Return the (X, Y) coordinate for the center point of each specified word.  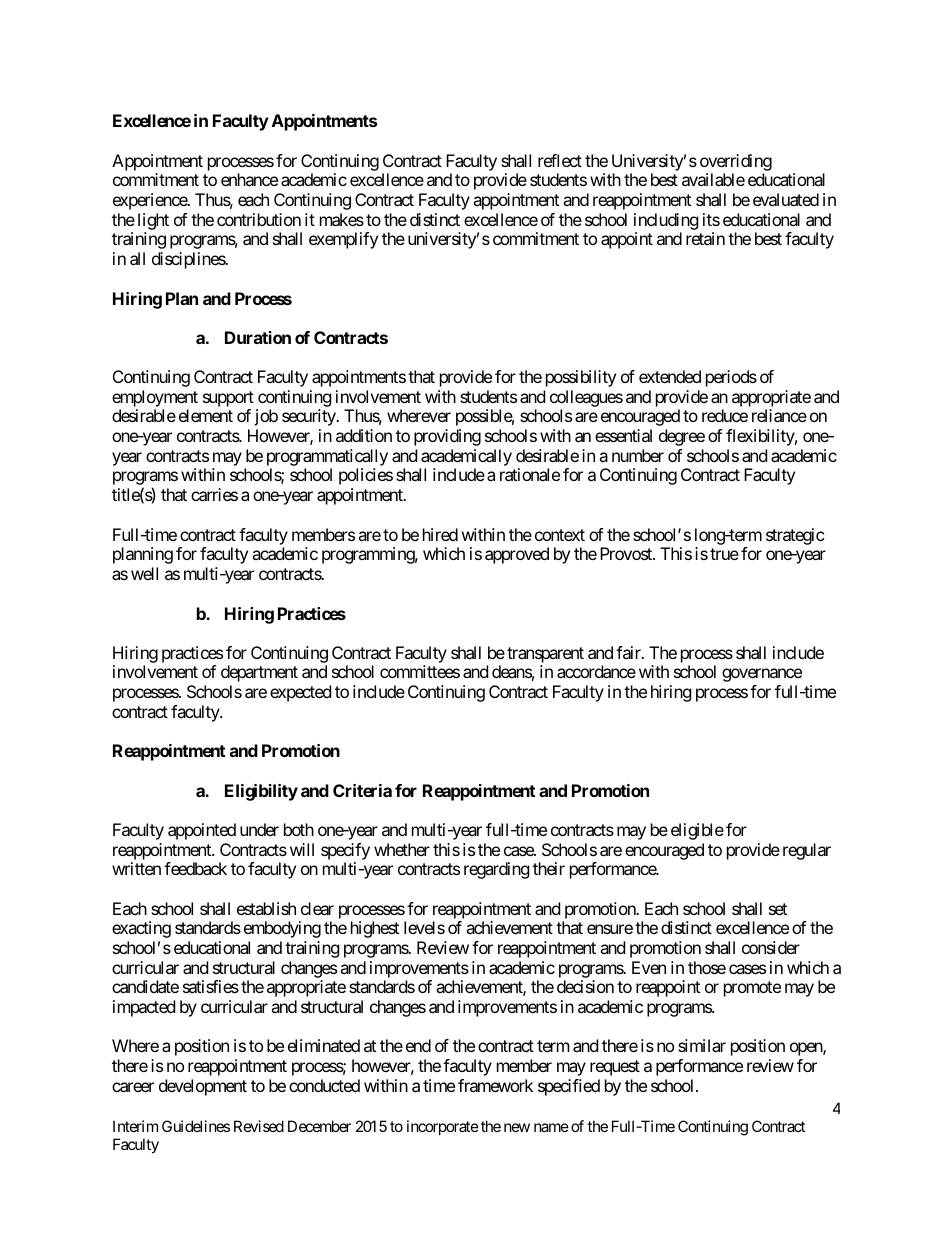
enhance (249, 179)
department (259, 673)
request (615, 1068)
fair (629, 652)
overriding (736, 162)
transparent (545, 655)
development (203, 1087)
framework (495, 1085)
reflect (560, 160)
